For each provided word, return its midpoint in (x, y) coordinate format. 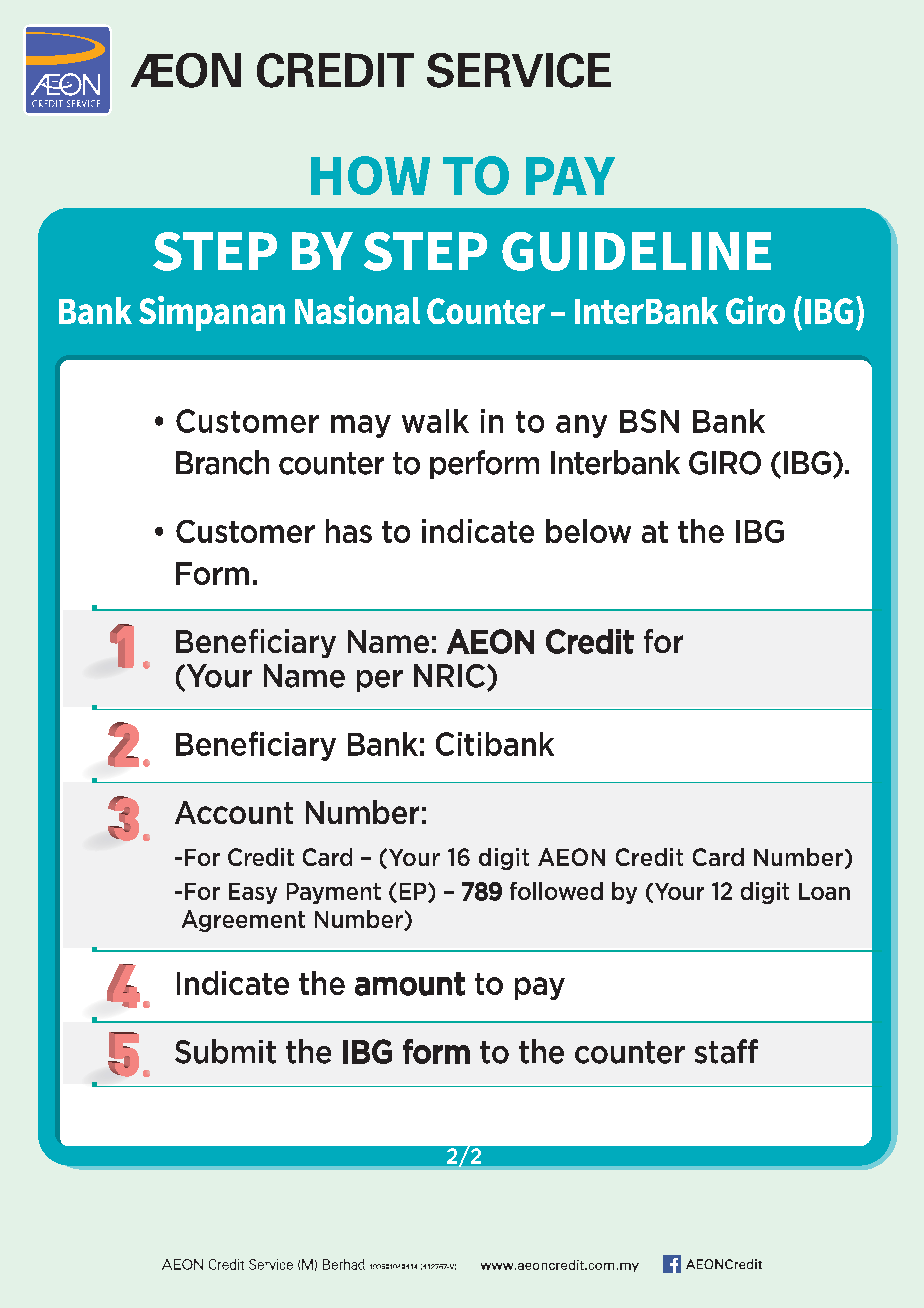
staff (726, 1051)
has (349, 531)
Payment (334, 893)
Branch (222, 462)
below (588, 531)
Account (234, 812)
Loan (824, 891)
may (361, 426)
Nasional (357, 310)
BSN (649, 421)
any (581, 426)
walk (435, 421)
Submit (225, 1051)
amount (410, 984)
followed (556, 891)
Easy (253, 893)
